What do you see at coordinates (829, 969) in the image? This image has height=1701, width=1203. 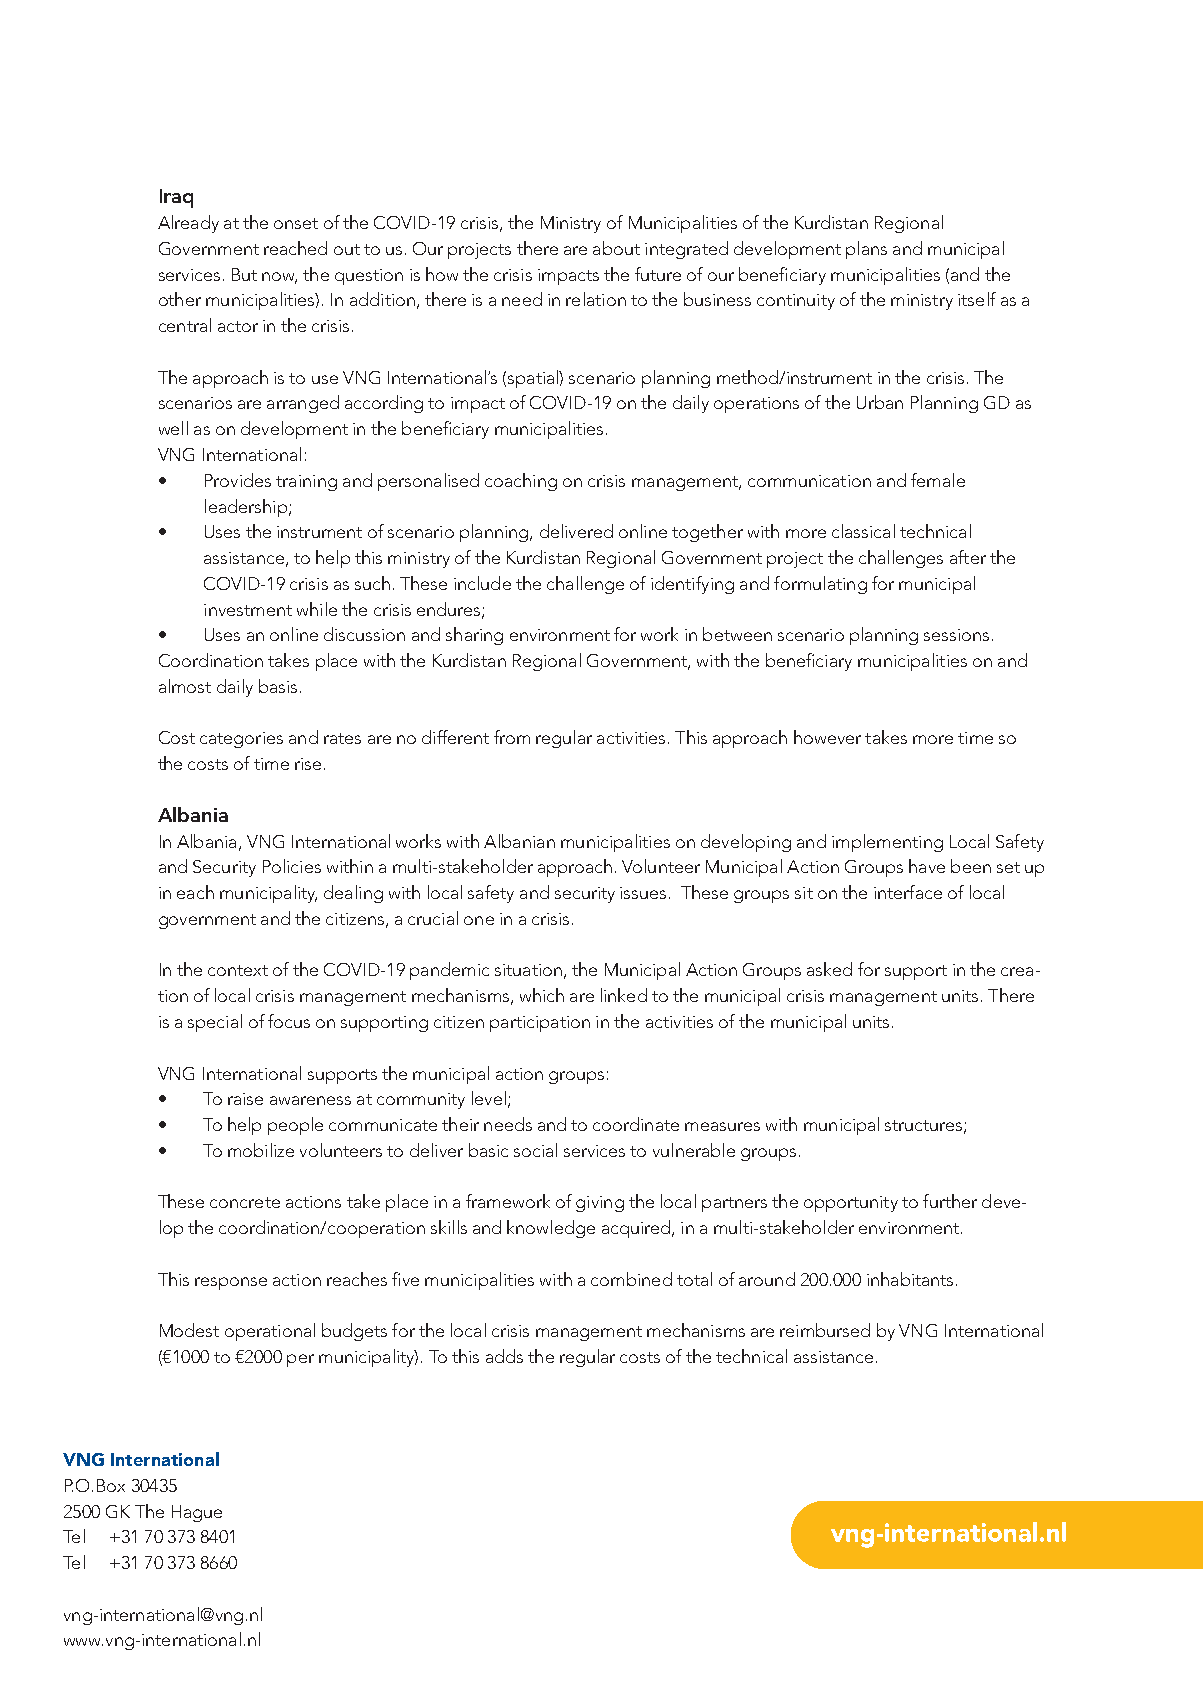 I see `asked` at bounding box center [829, 969].
